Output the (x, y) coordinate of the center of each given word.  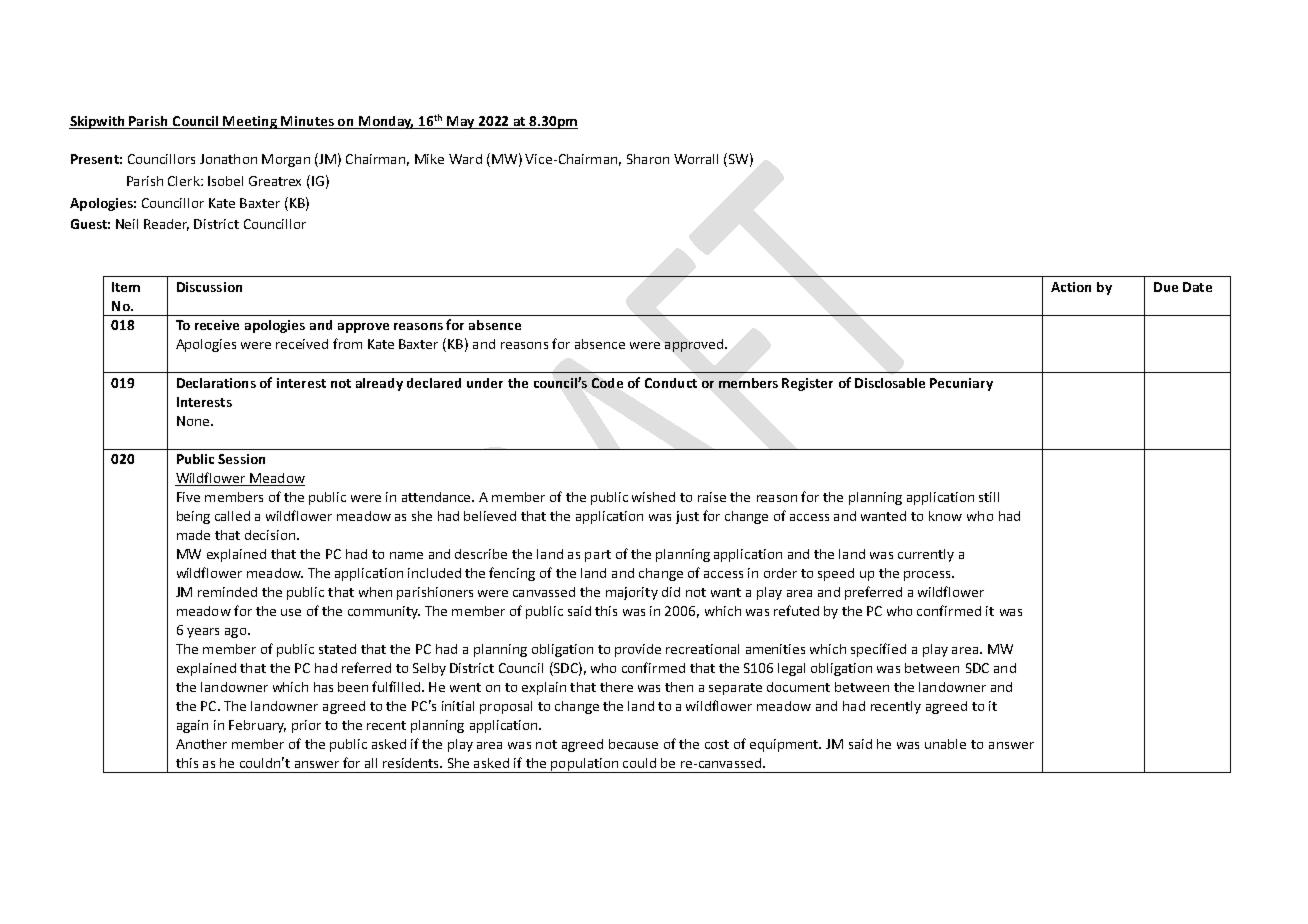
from (347, 343)
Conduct (671, 383)
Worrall (696, 159)
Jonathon (228, 159)
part (598, 556)
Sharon (648, 159)
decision (271, 535)
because (633, 744)
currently (926, 555)
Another (201, 744)
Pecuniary (961, 384)
